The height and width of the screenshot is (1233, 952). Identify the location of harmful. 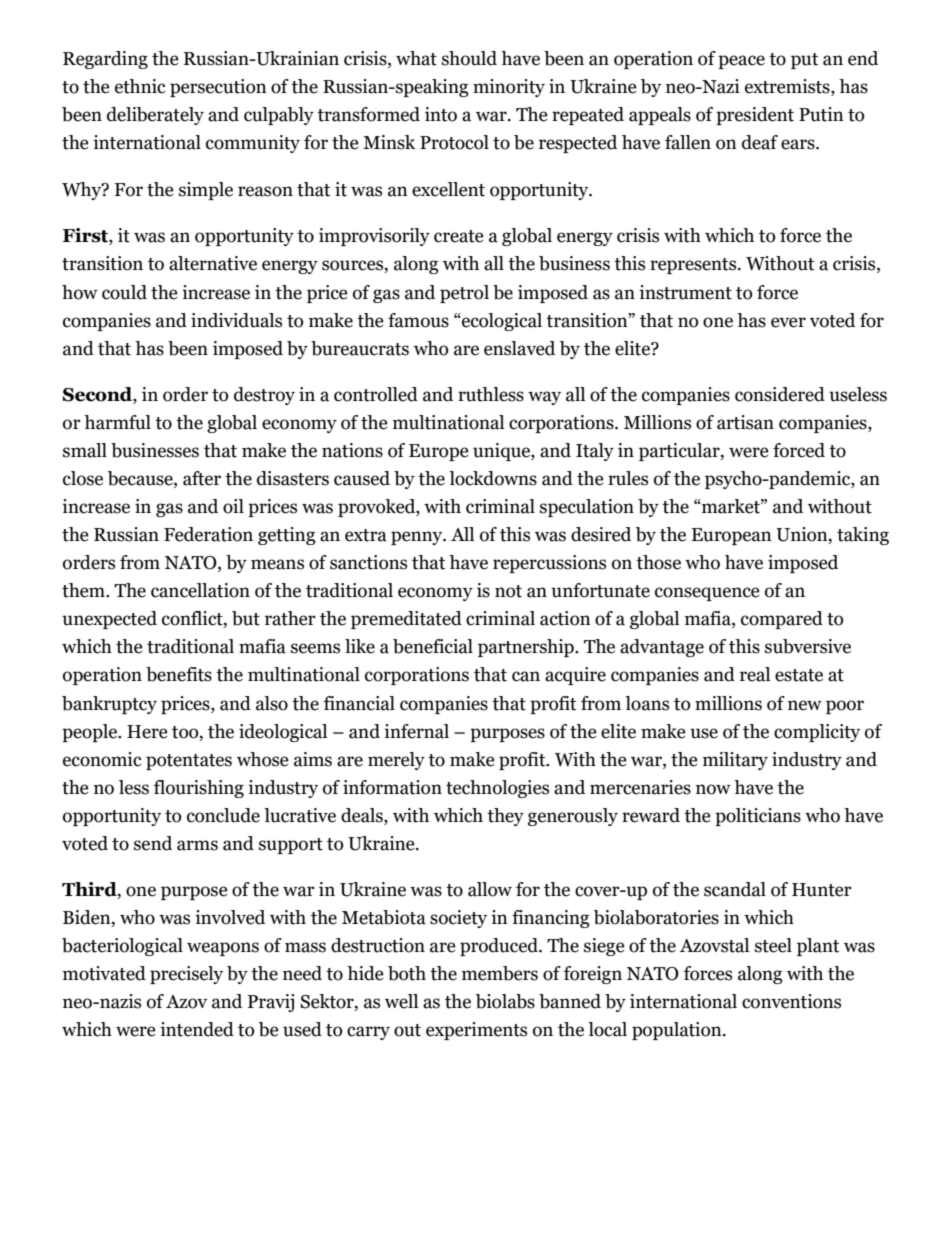
(117, 422).
